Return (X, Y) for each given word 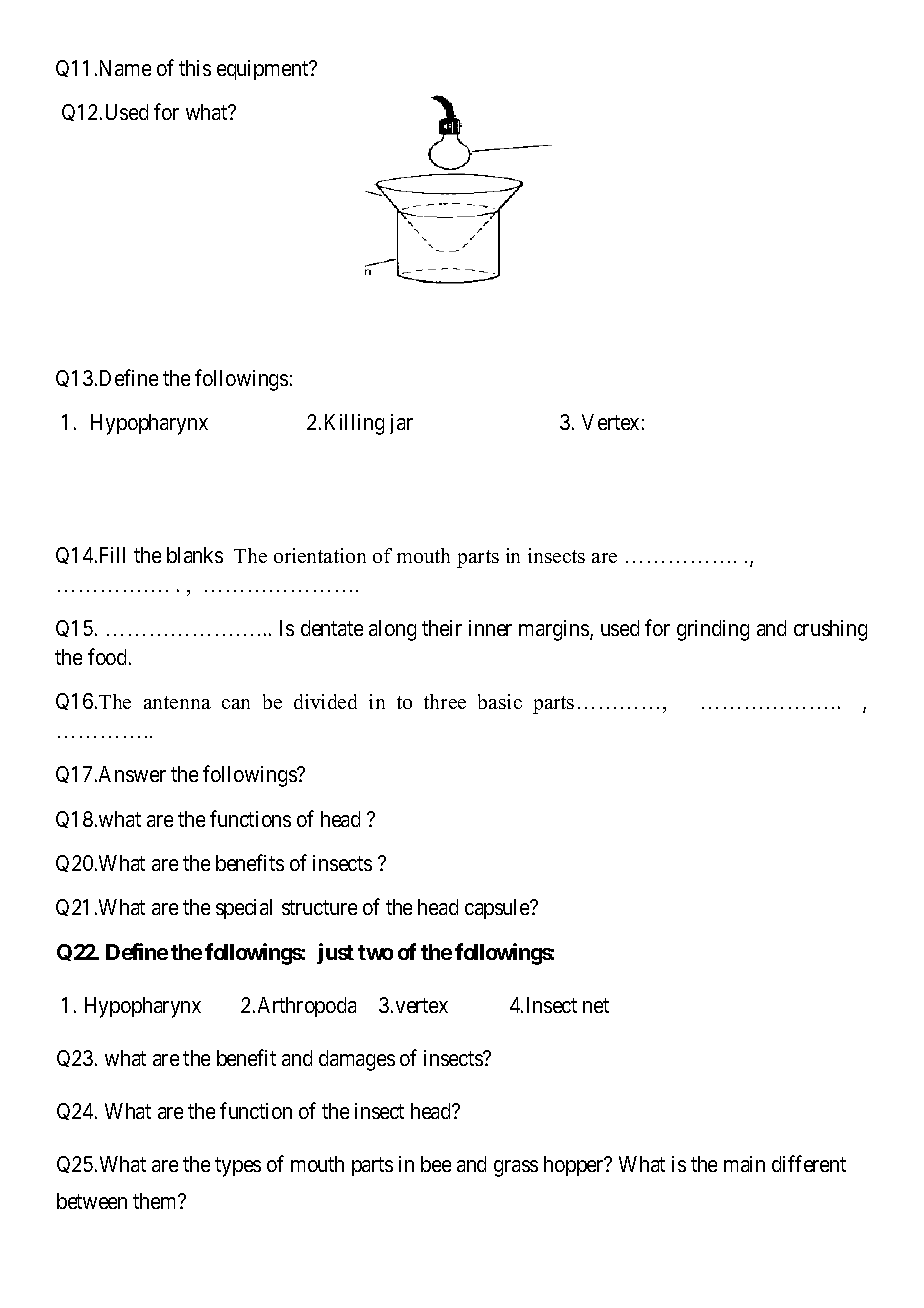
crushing (830, 630)
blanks (195, 555)
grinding (713, 630)
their (442, 628)
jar (401, 424)
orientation (320, 555)
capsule (498, 909)
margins (555, 630)
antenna (177, 702)
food (109, 656)
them (156, 1201)
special (244, 909)
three (445, 701)
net (596, 1005)
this (195, 68)
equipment (264, 70)
